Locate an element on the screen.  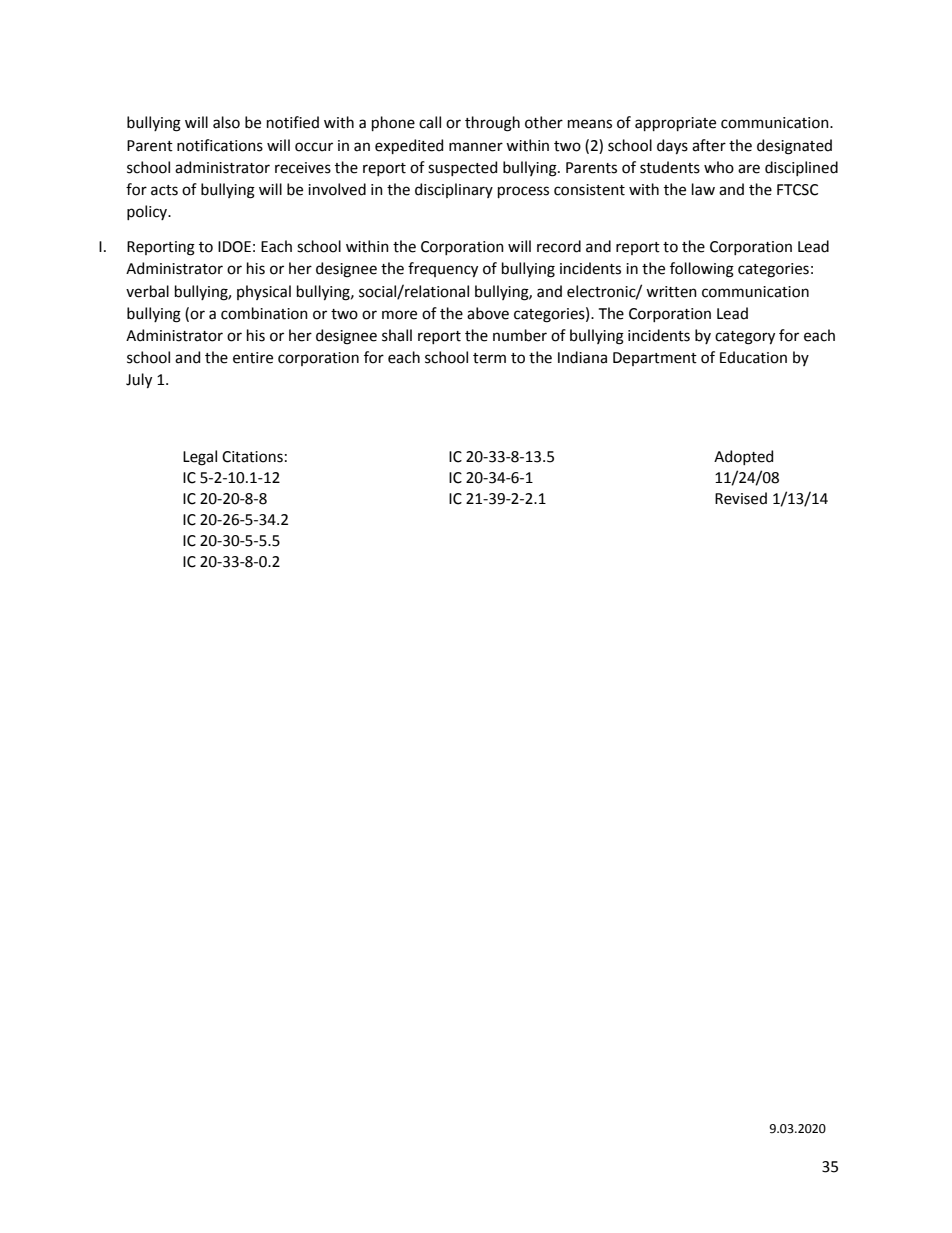
physical is located at coordinates (264, 292).
